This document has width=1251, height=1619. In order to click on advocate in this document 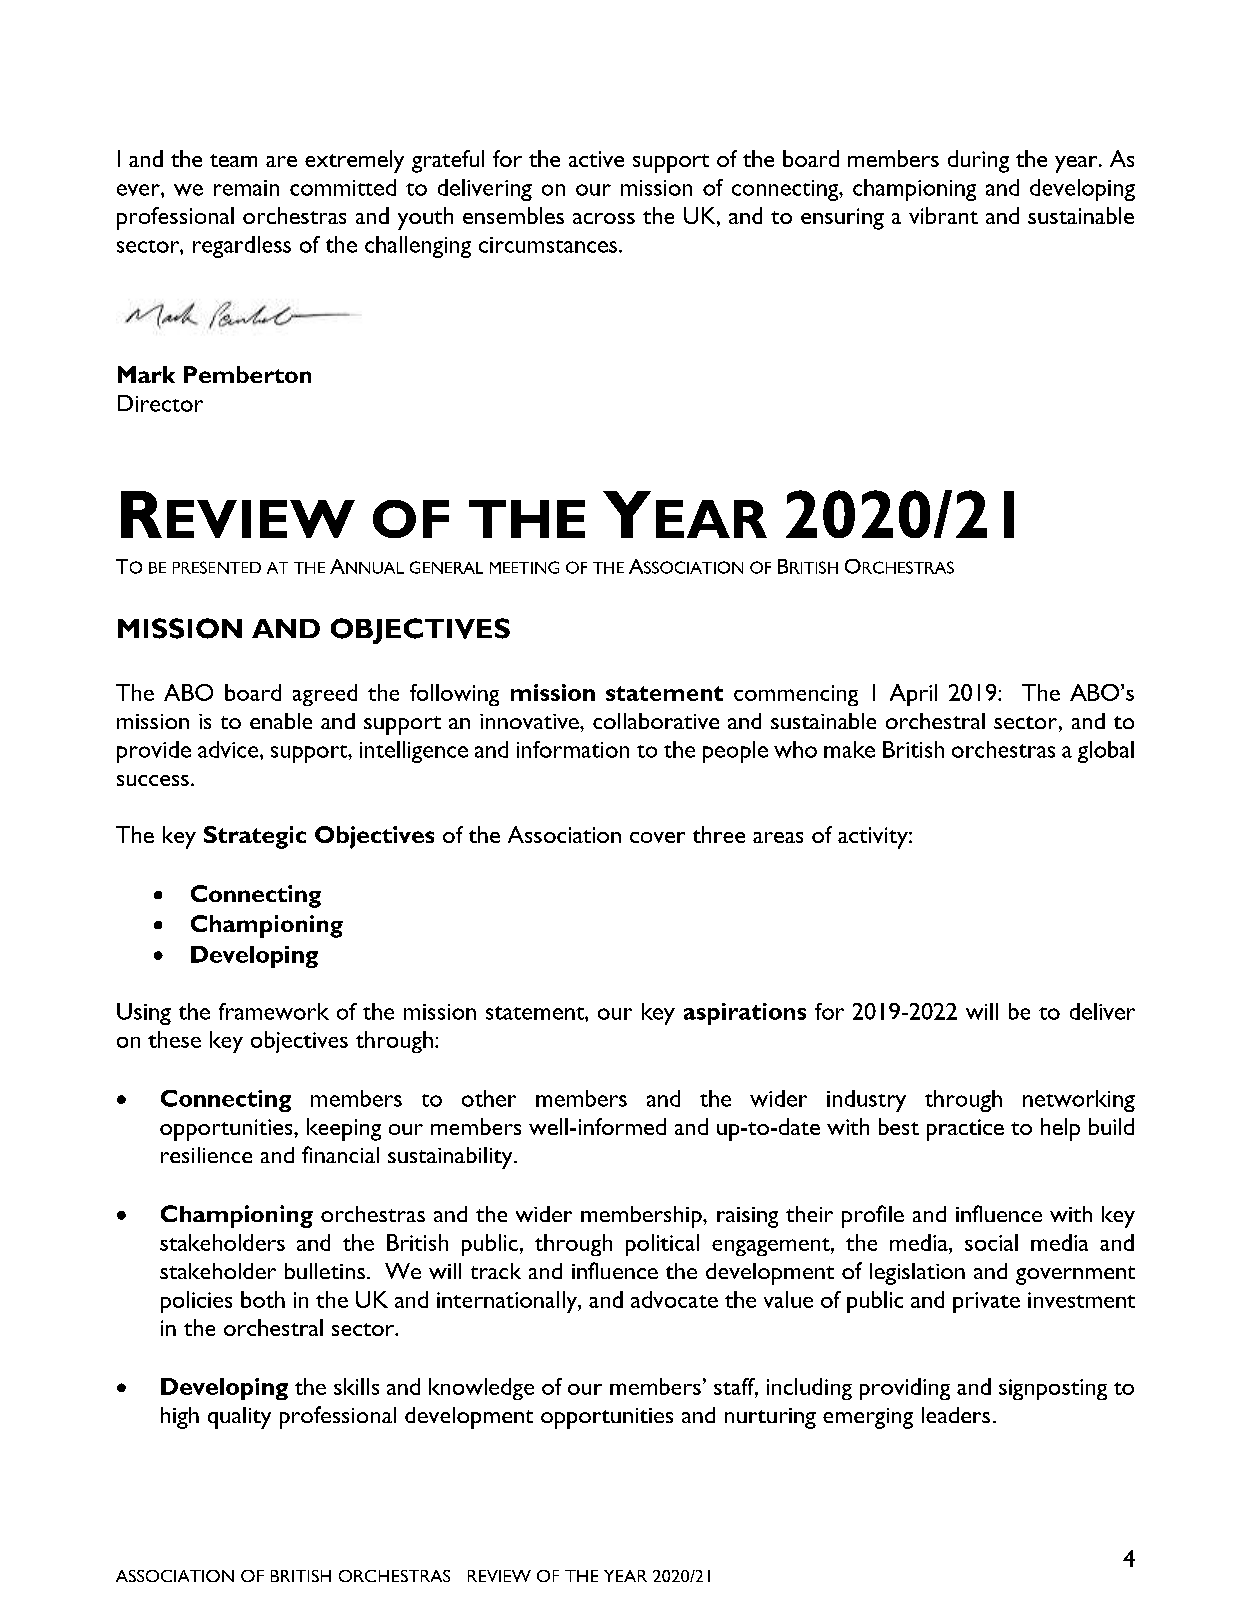, I will do `click(674, 1299)`.
